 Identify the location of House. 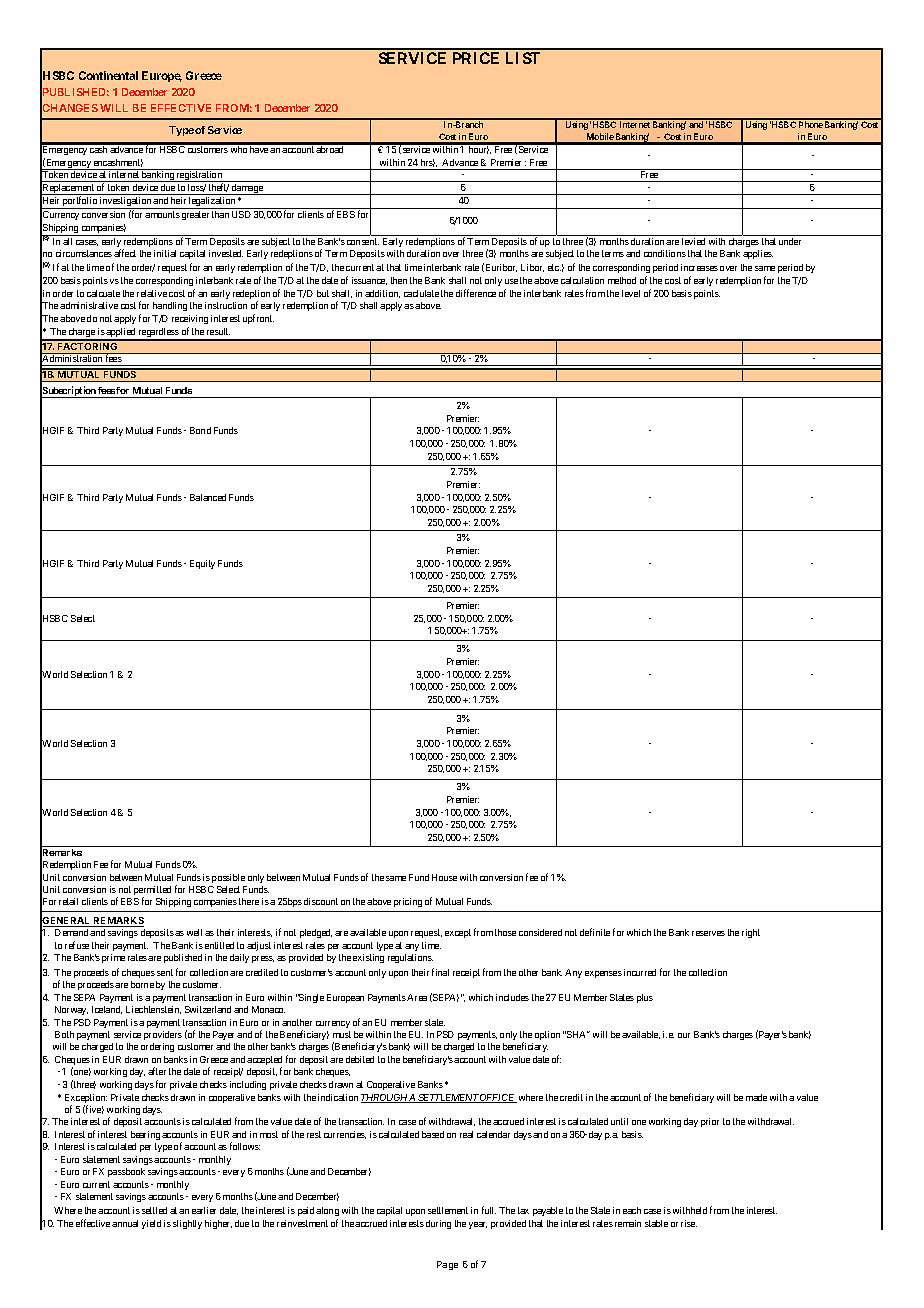
(444, 877).
